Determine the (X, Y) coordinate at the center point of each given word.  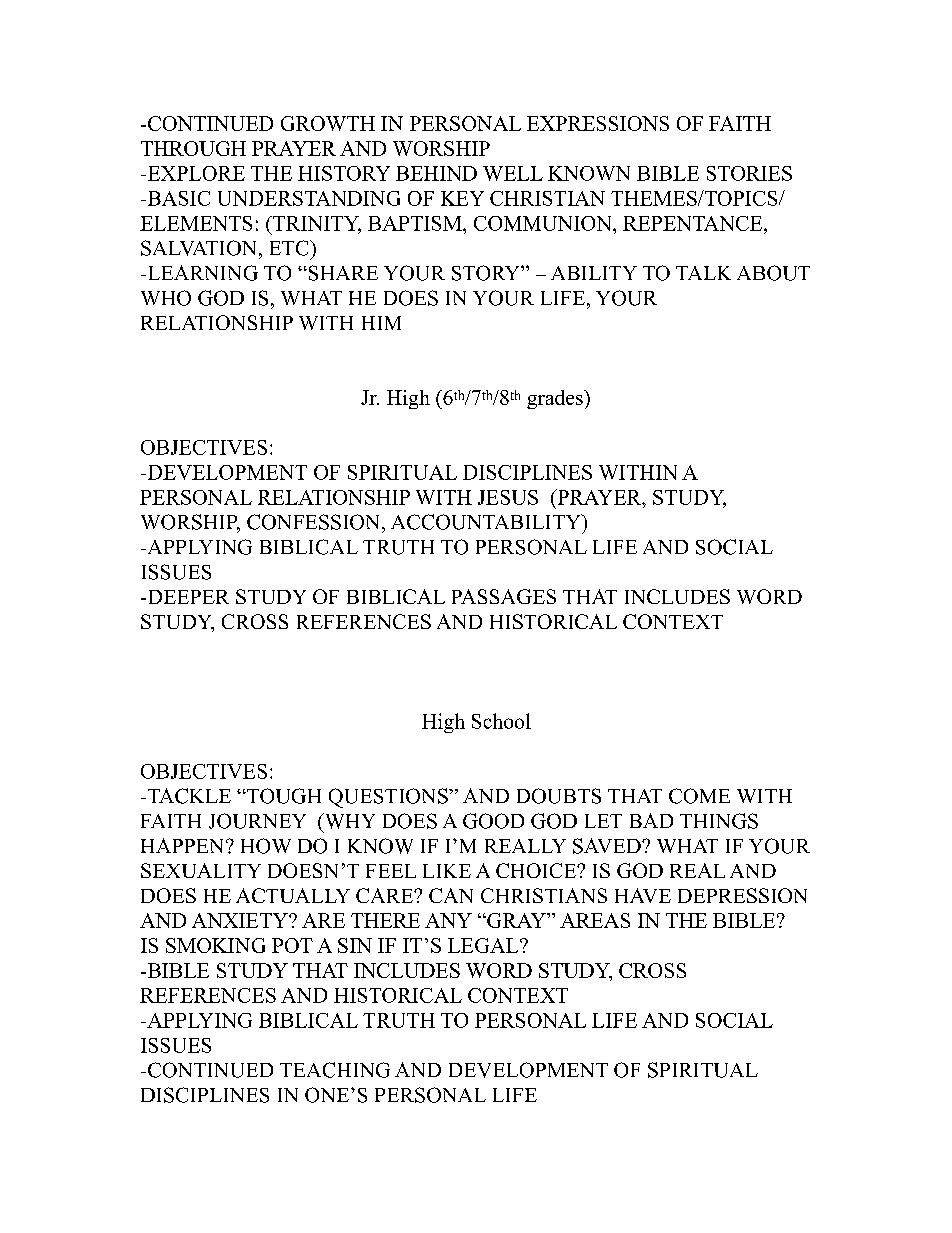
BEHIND (436, 173)
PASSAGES (504, 596)
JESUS (508, 497)
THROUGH (193, 148)
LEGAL (484, 945)
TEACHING (335, 1070)
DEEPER (187, 597)
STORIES (749, 173)
